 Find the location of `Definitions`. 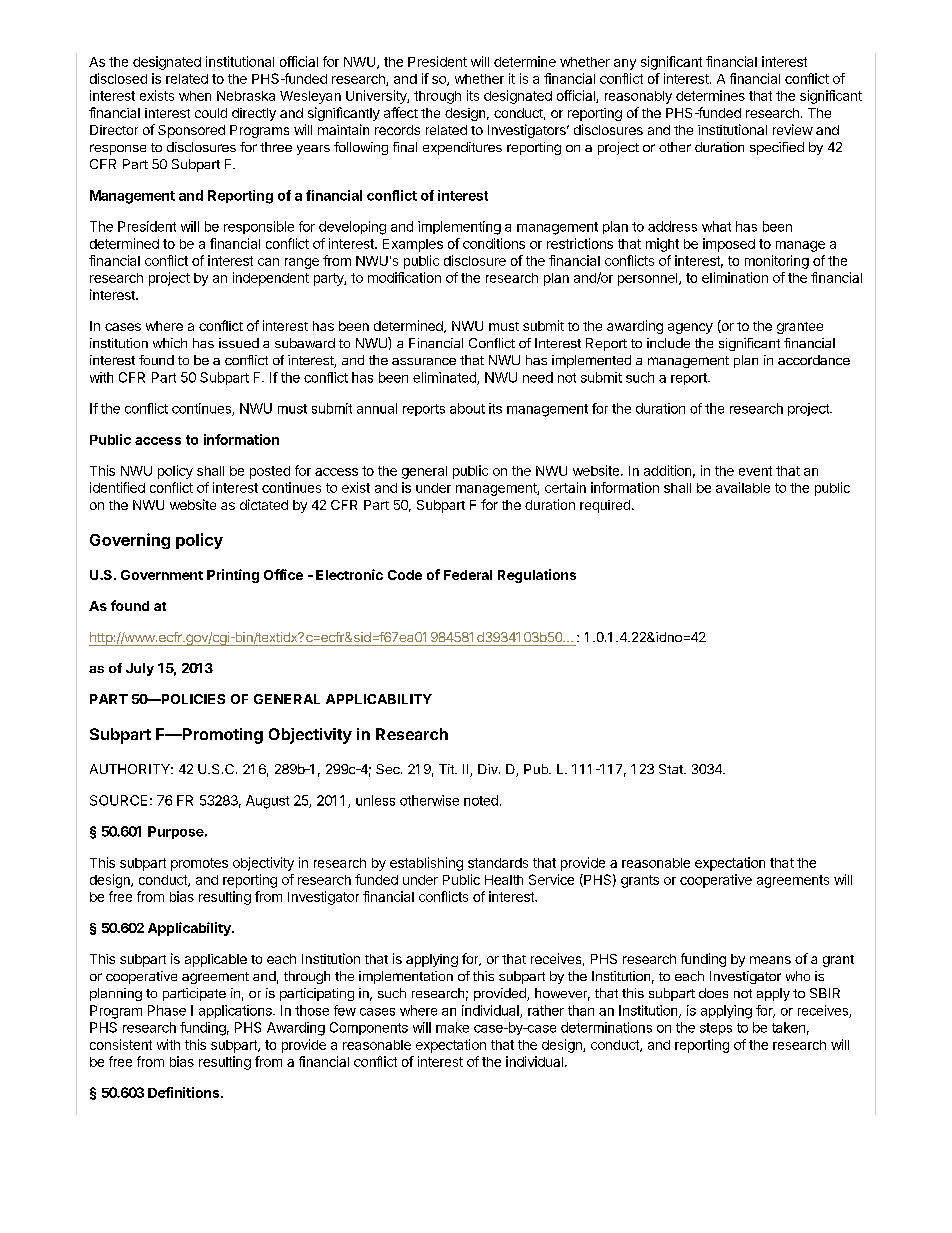

Definitions is located at coordinates (185, 1092).
